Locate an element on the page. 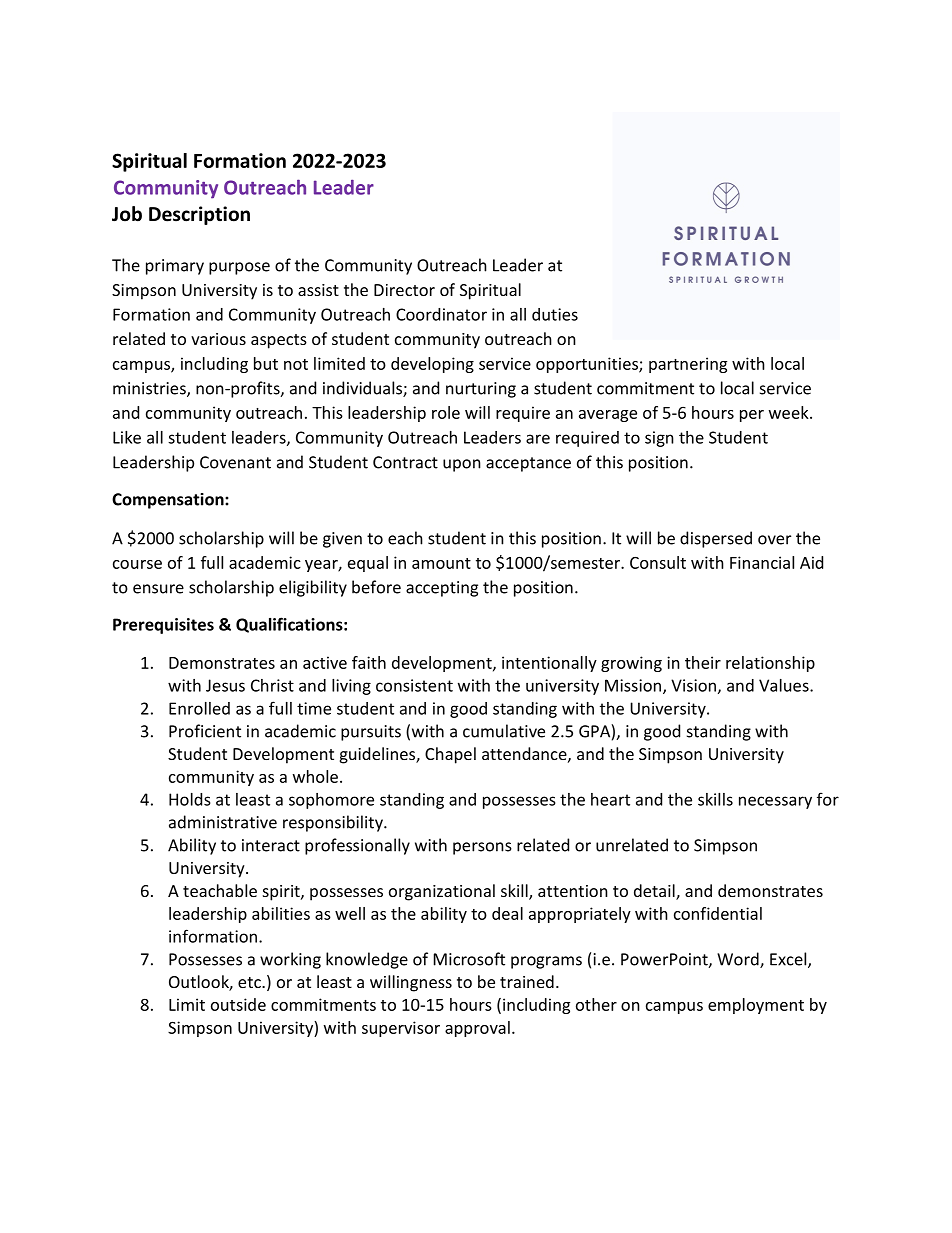 The width and height of the document is (952, 1233). Description is located at coordinates (199, 215).
